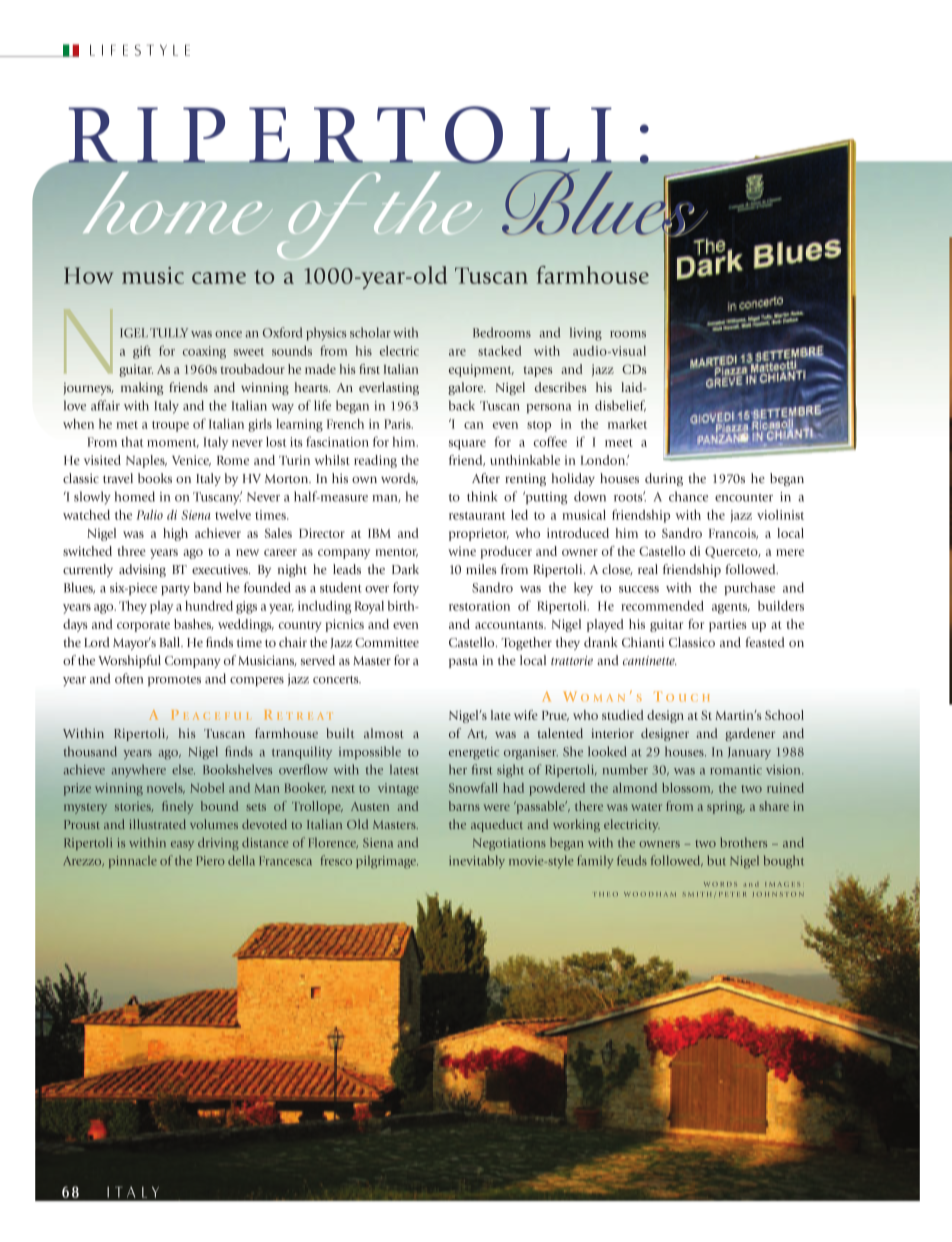 This page has height=1242, width=952. I want to click on came, so click(219, 278).
